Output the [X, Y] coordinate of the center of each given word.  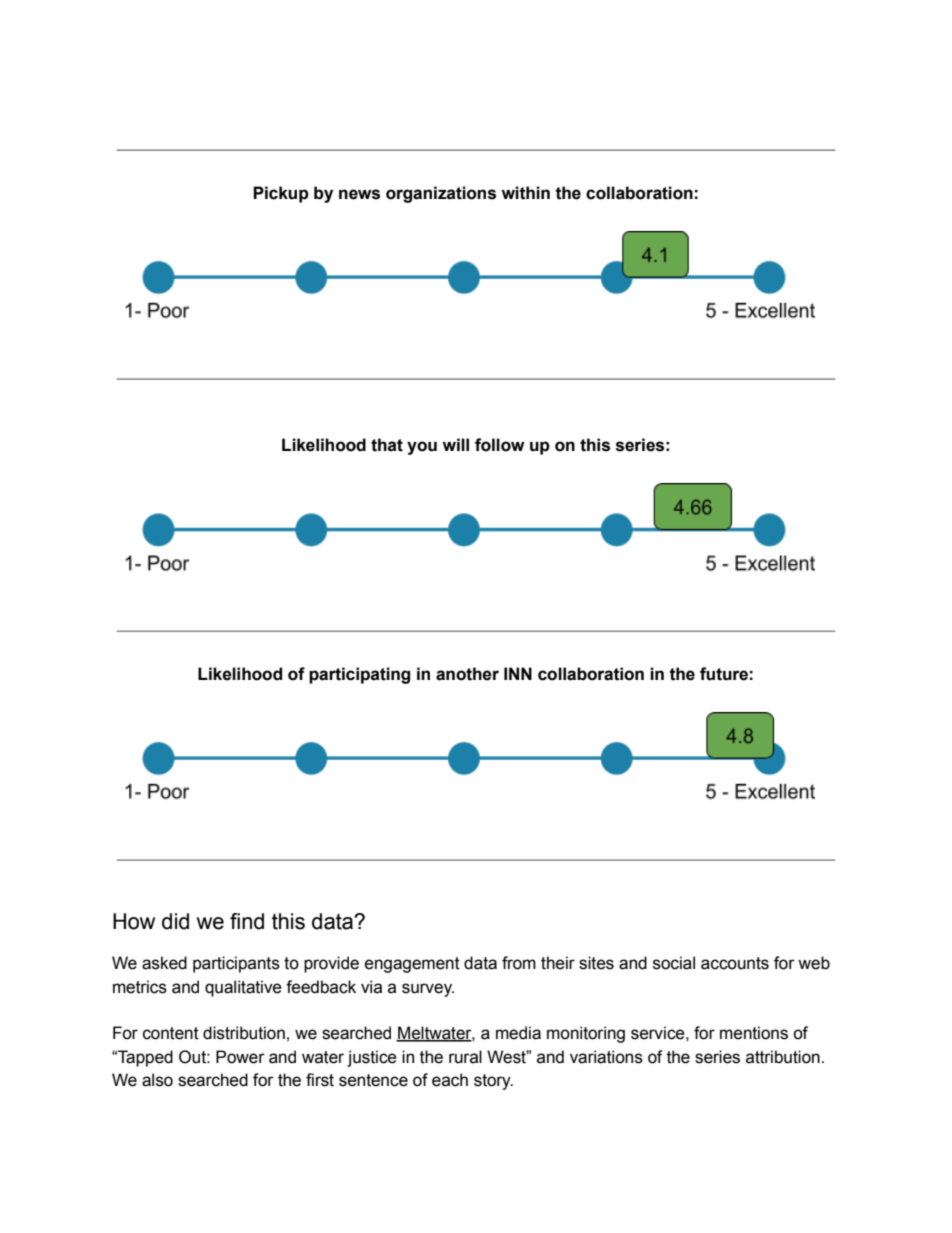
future [724, 674]
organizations [441, 194]
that [387, 445]
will [455, 444]
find [247, 921]
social [674, 963]
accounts [735, 963]
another [467, 674]
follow [500, 445]
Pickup [281, 194]
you [422, 448]
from [519, 963]
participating [359, 675]
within [525, 193]
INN [518, 673]
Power [240, 1057]
